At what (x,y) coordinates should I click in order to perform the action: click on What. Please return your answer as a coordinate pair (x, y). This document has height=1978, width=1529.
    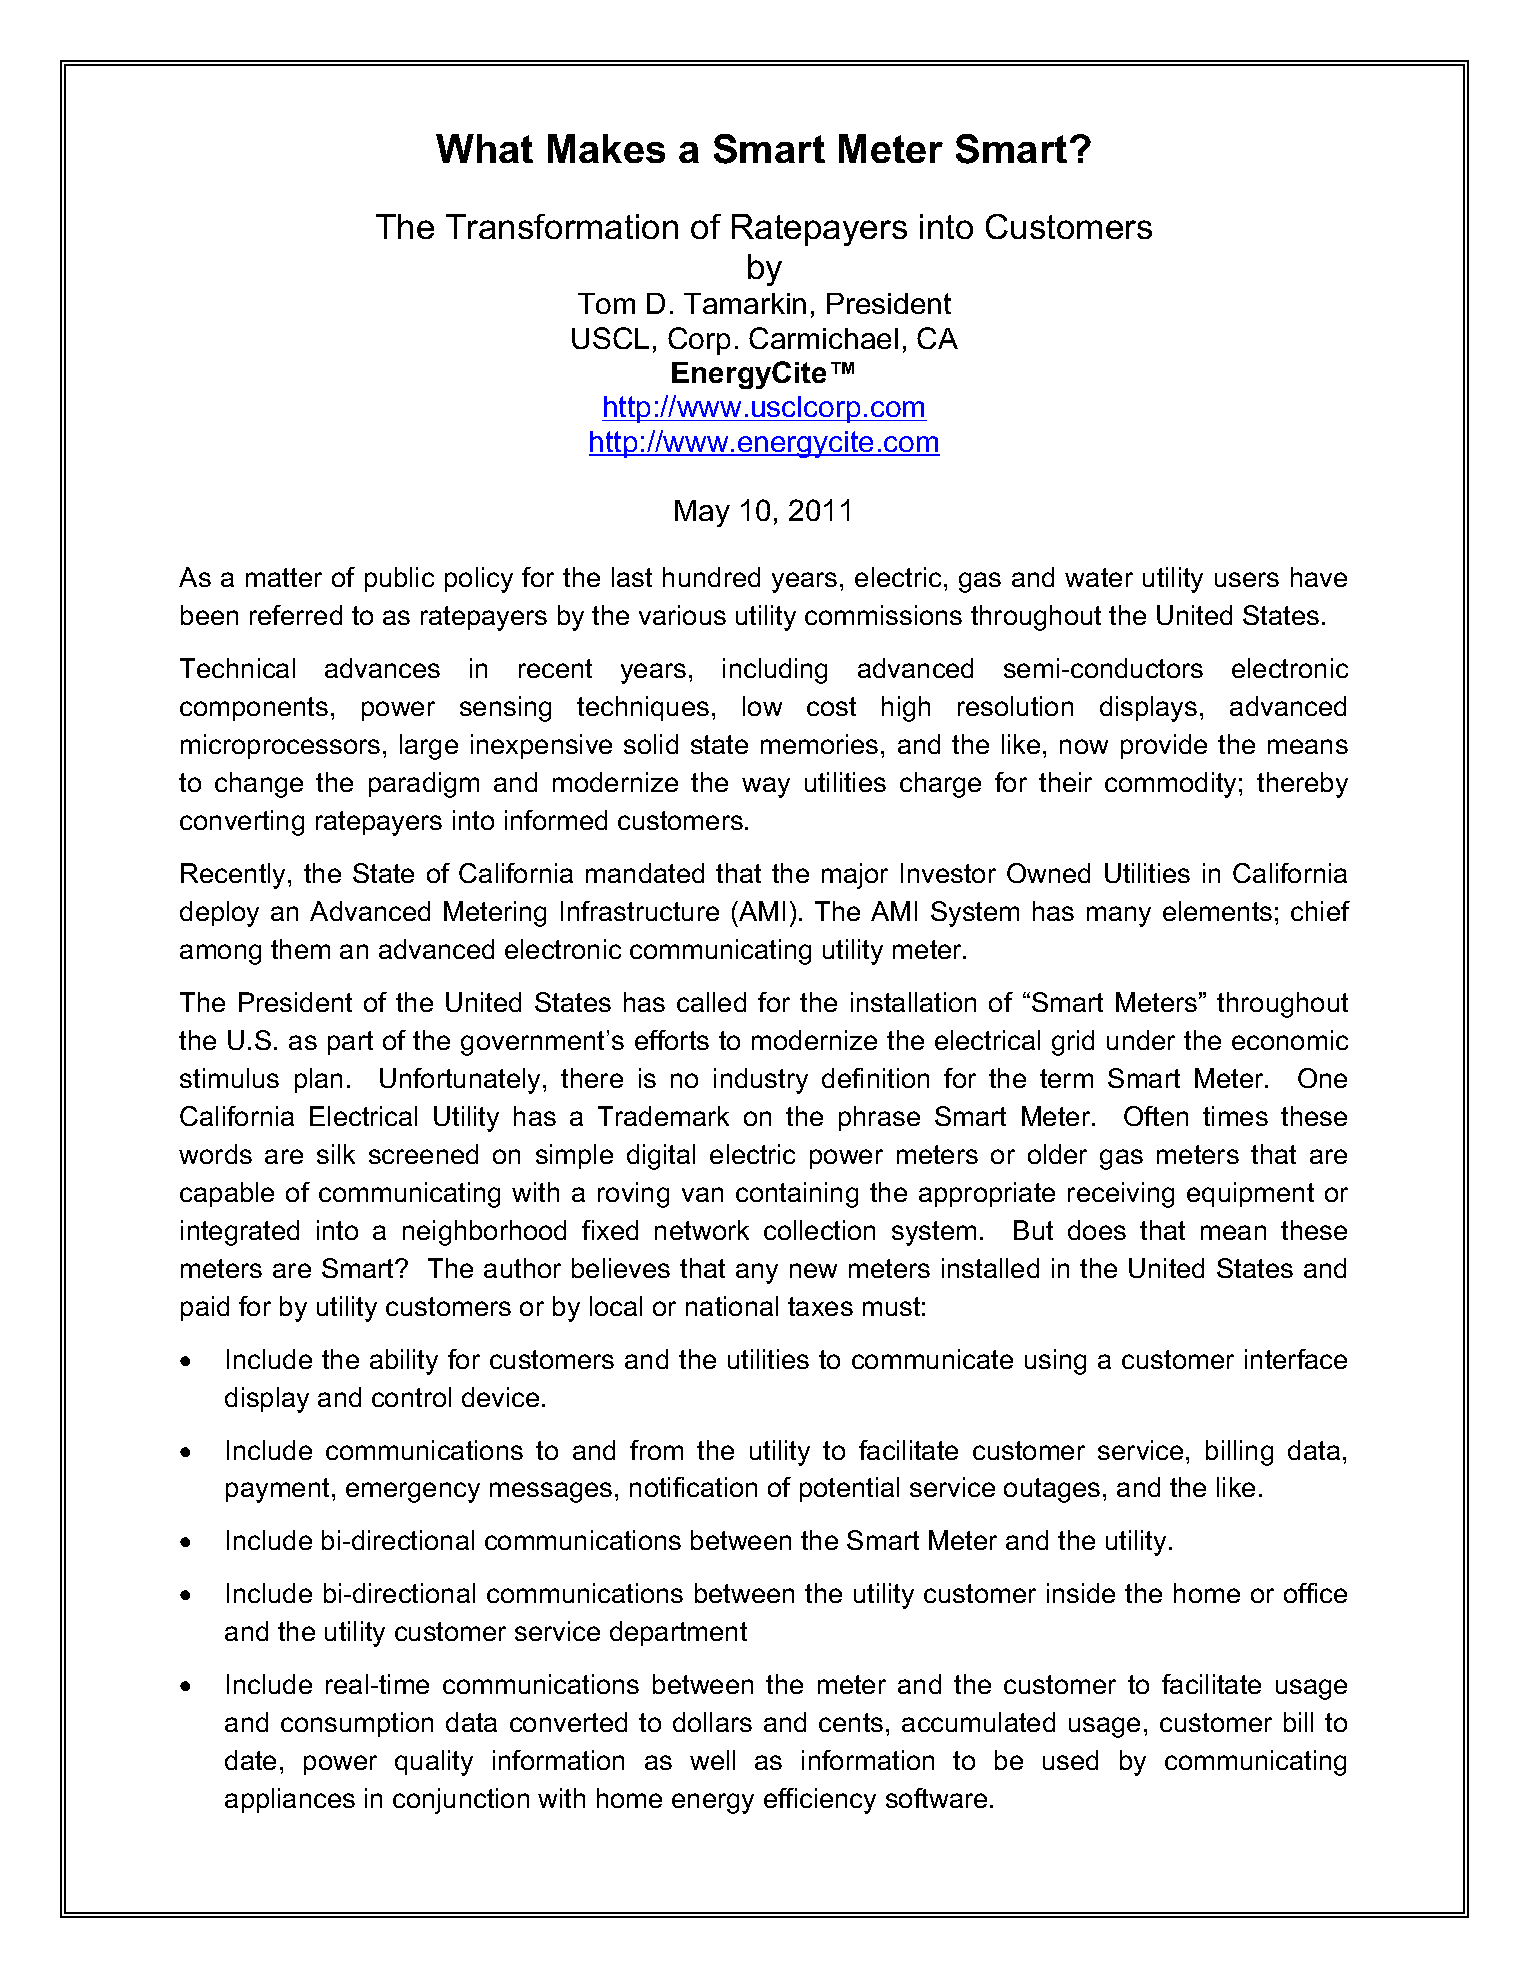
    Looking at the image, I should click on (484, 148).
